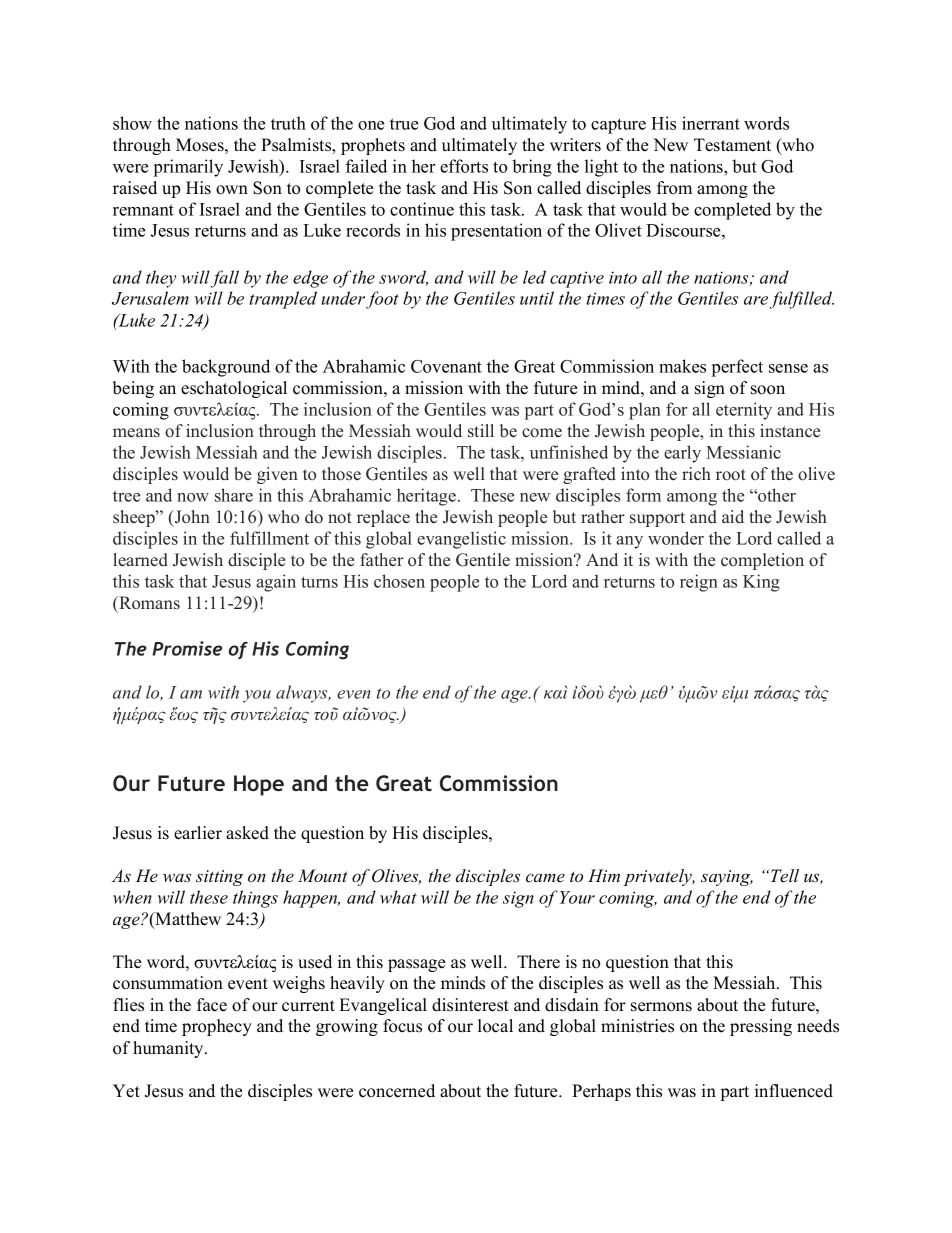 This screenshot has height=1233, width=952. I want to click on King, so click(761, 583).
